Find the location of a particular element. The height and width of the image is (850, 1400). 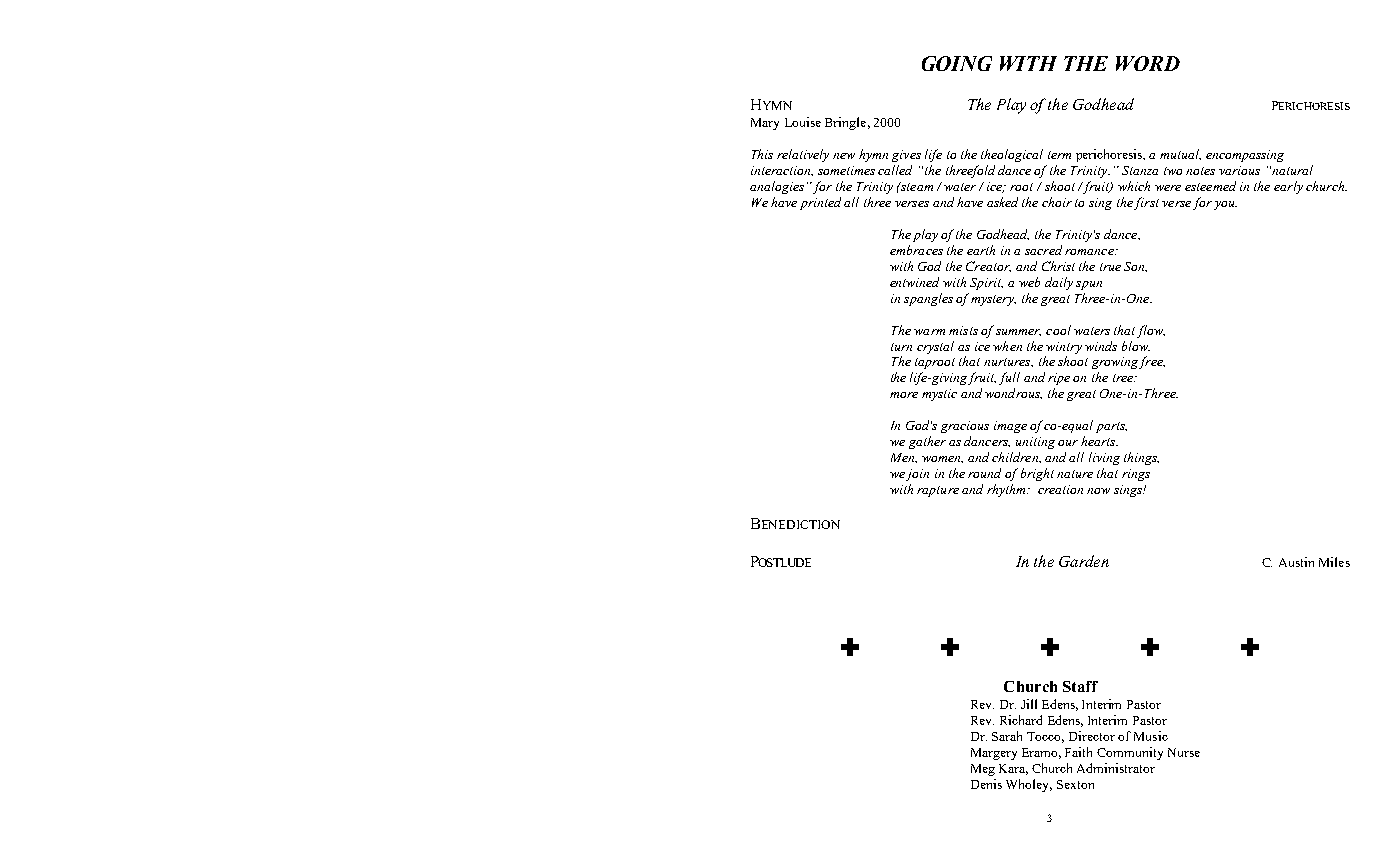

more is located at coordinates (904, 395).
